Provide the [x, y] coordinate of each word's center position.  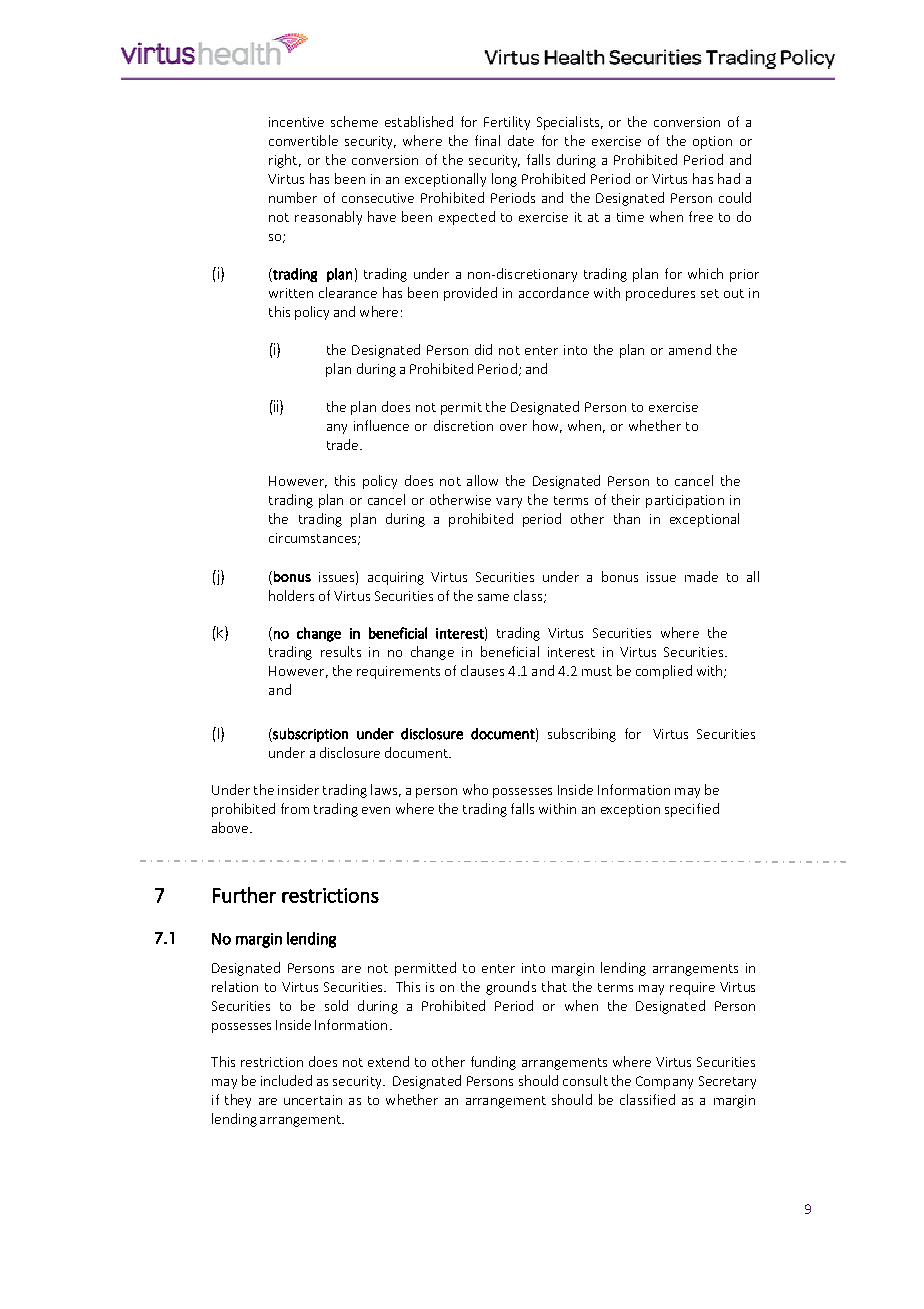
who [475, 789]
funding [493, 1063]
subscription [309, 735]
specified [692, 810]
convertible [303, 140]
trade [344, 444]
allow [482, 480]
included [286, 1080]
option [712, 142]
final [487, 140]
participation [685, 501]
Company [664, 1082]
